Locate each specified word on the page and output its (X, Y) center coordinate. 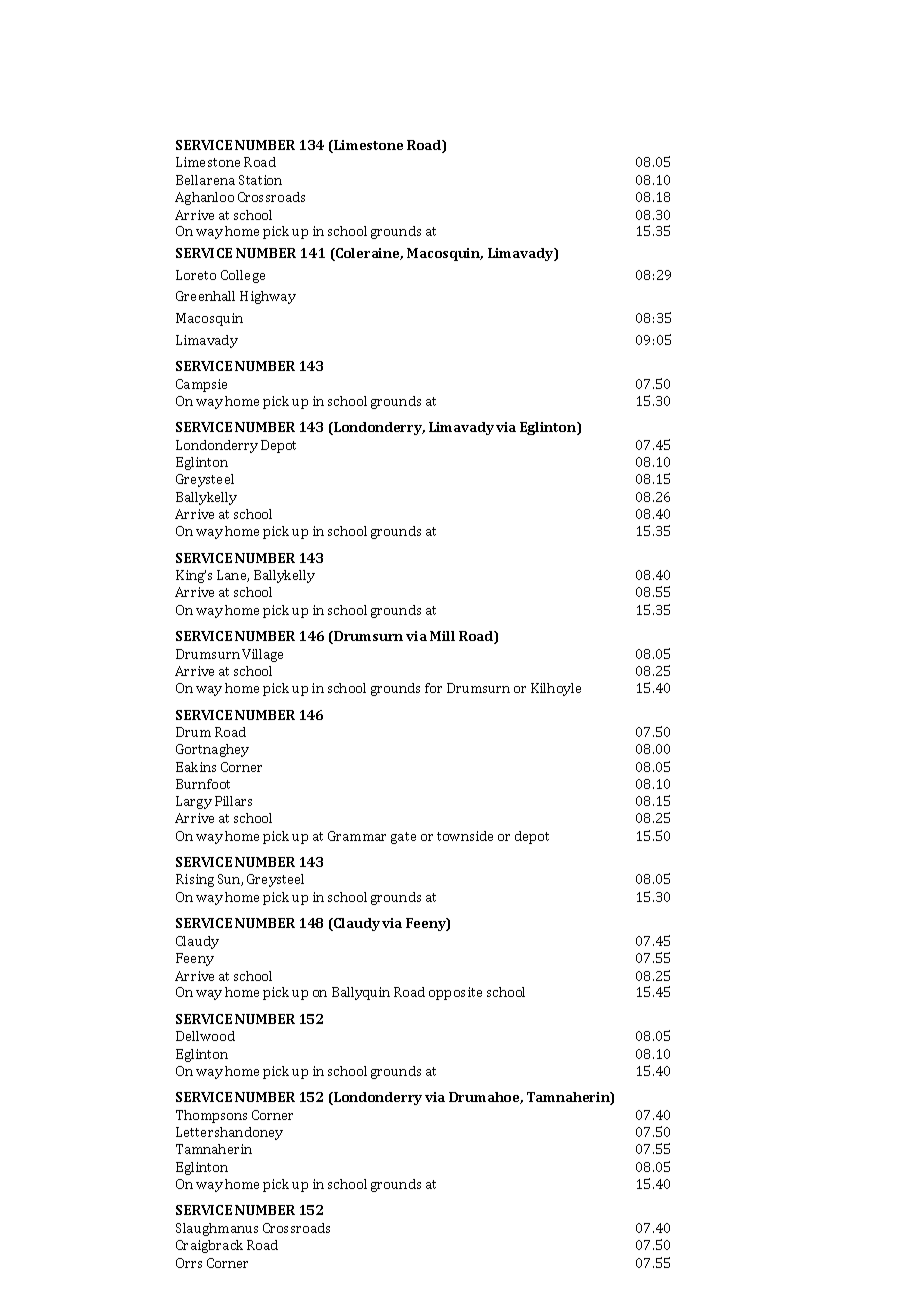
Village (262, 655)
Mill (442, 636)
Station (260, 180)
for (433, 688)
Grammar (357, 836)
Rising (195, 880)
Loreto (196, 275)
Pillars (233, 801)
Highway (268, 297)
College (243, 276)
